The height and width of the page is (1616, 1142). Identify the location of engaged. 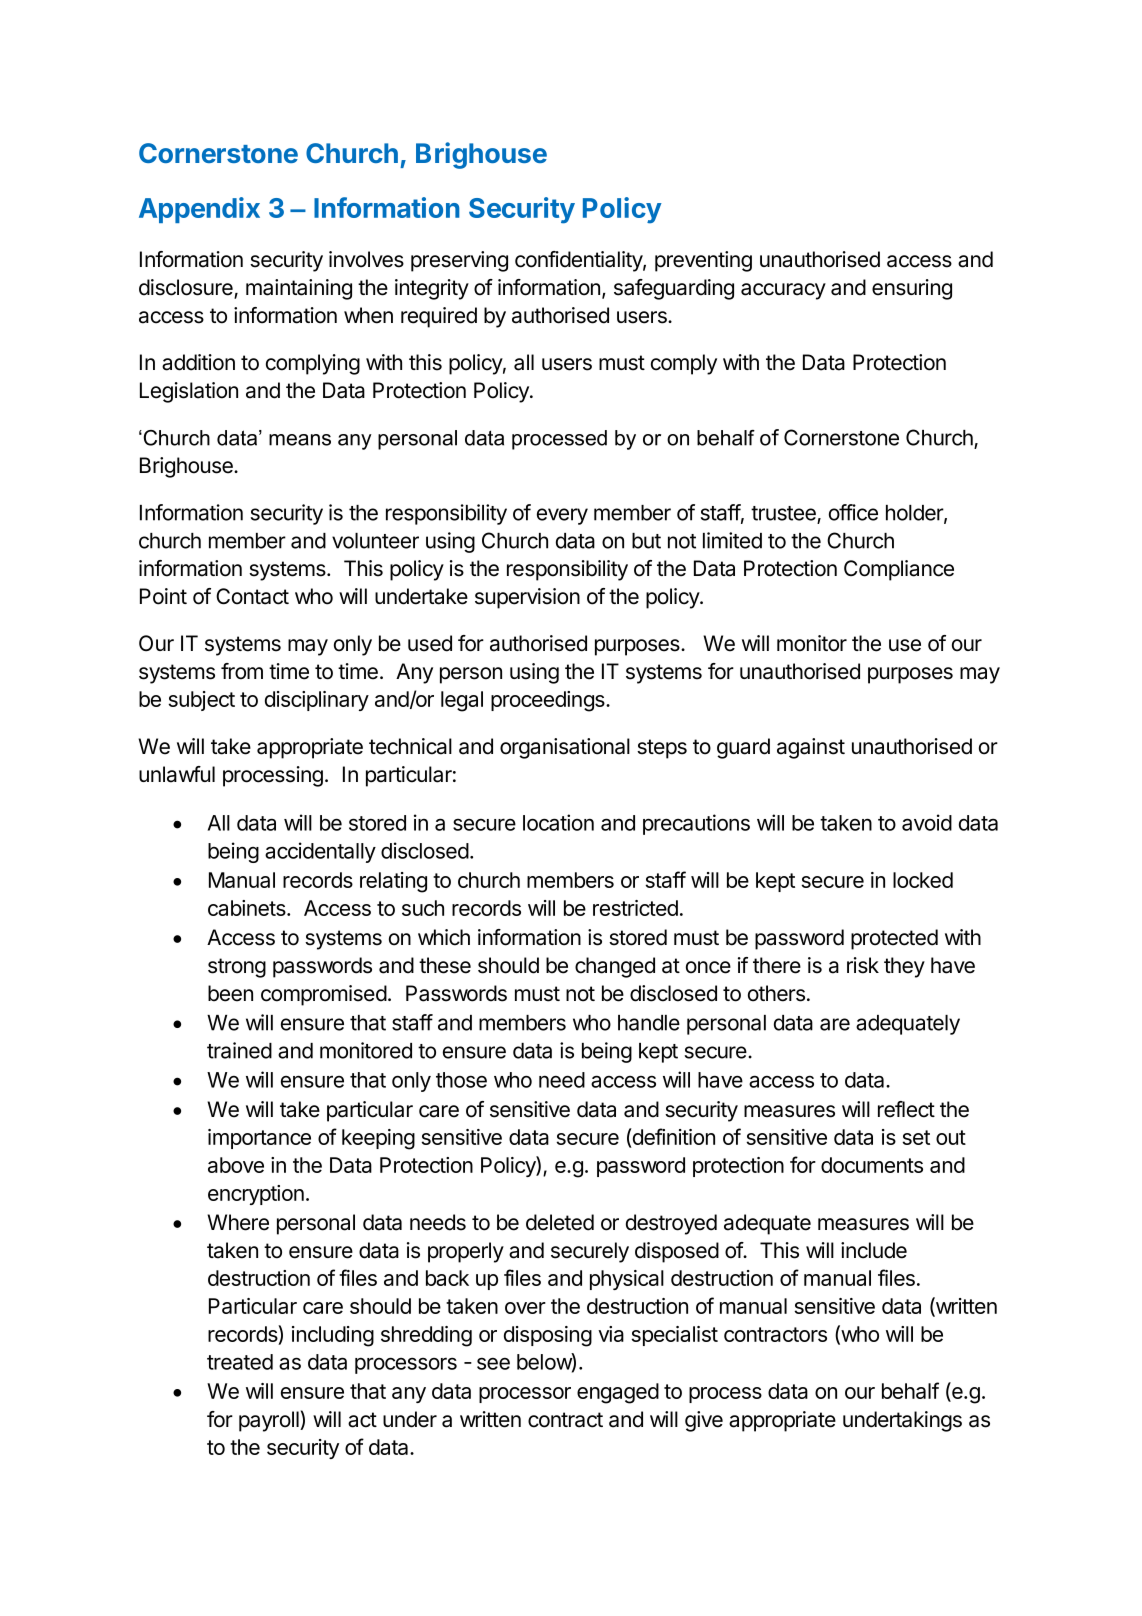
(618, 1393).
